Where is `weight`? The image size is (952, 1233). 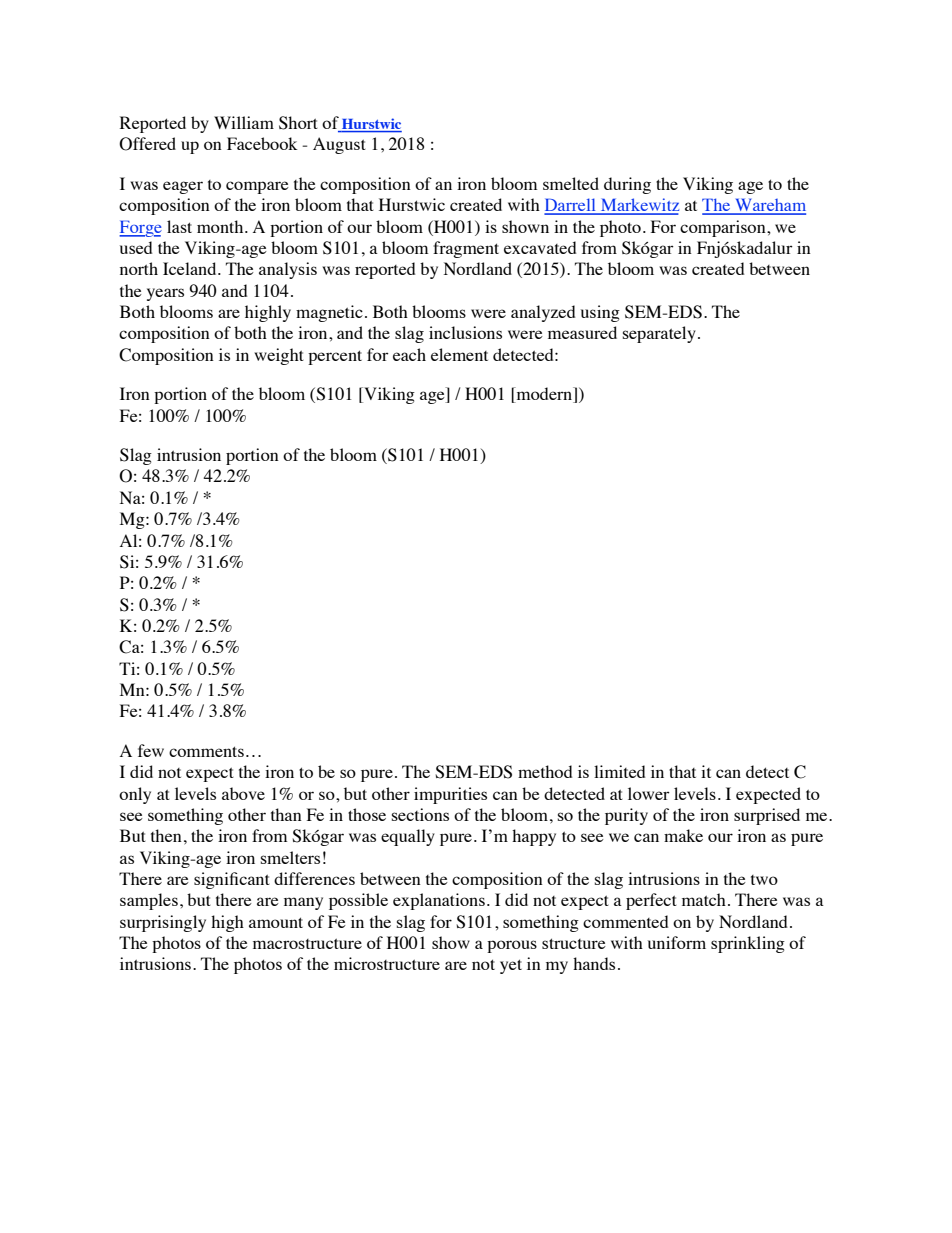
weight is located at coordinates (279, 356).
